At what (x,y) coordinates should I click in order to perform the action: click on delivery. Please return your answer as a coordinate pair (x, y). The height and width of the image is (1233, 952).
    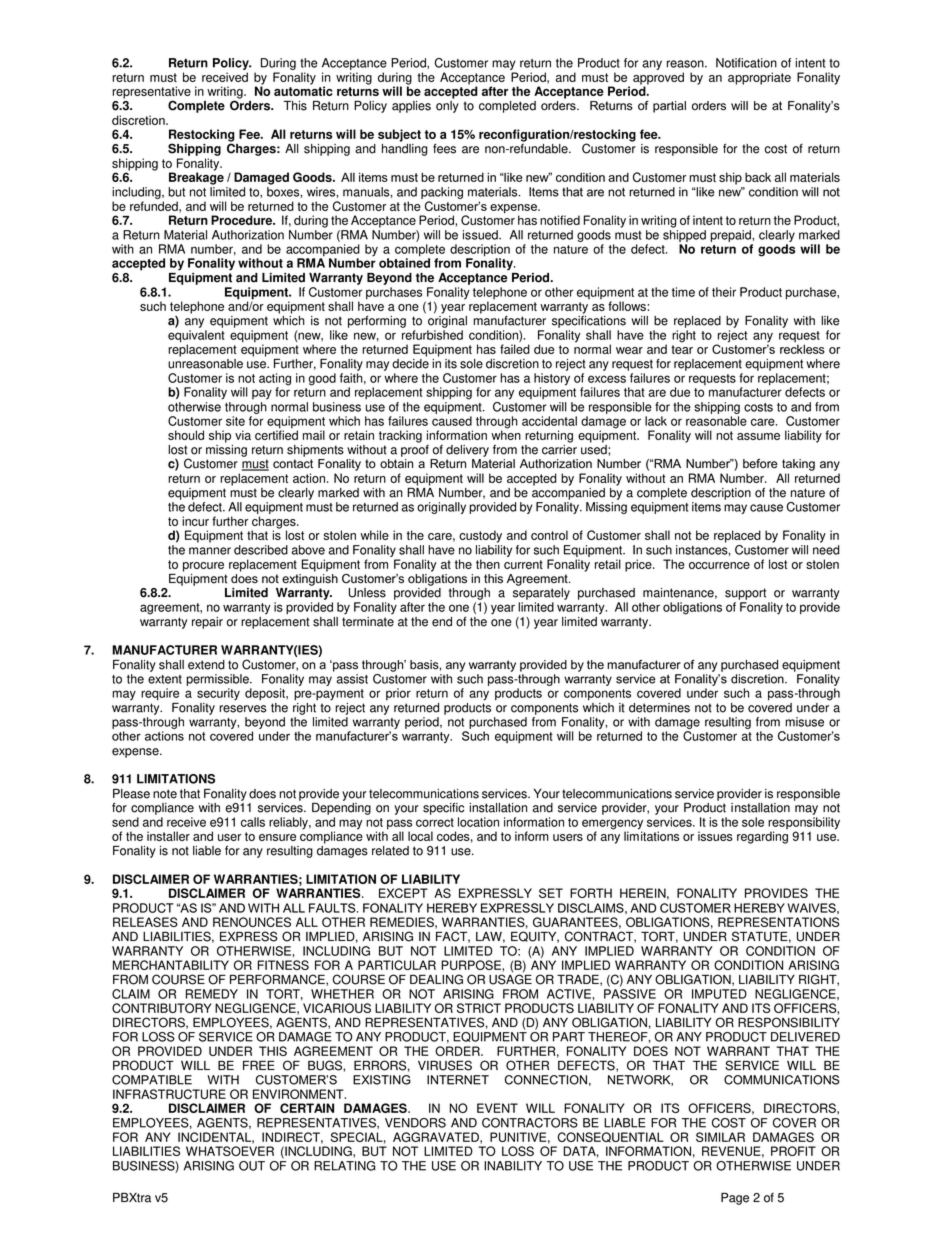
    Looking at the image, I should click on (467, 451).
